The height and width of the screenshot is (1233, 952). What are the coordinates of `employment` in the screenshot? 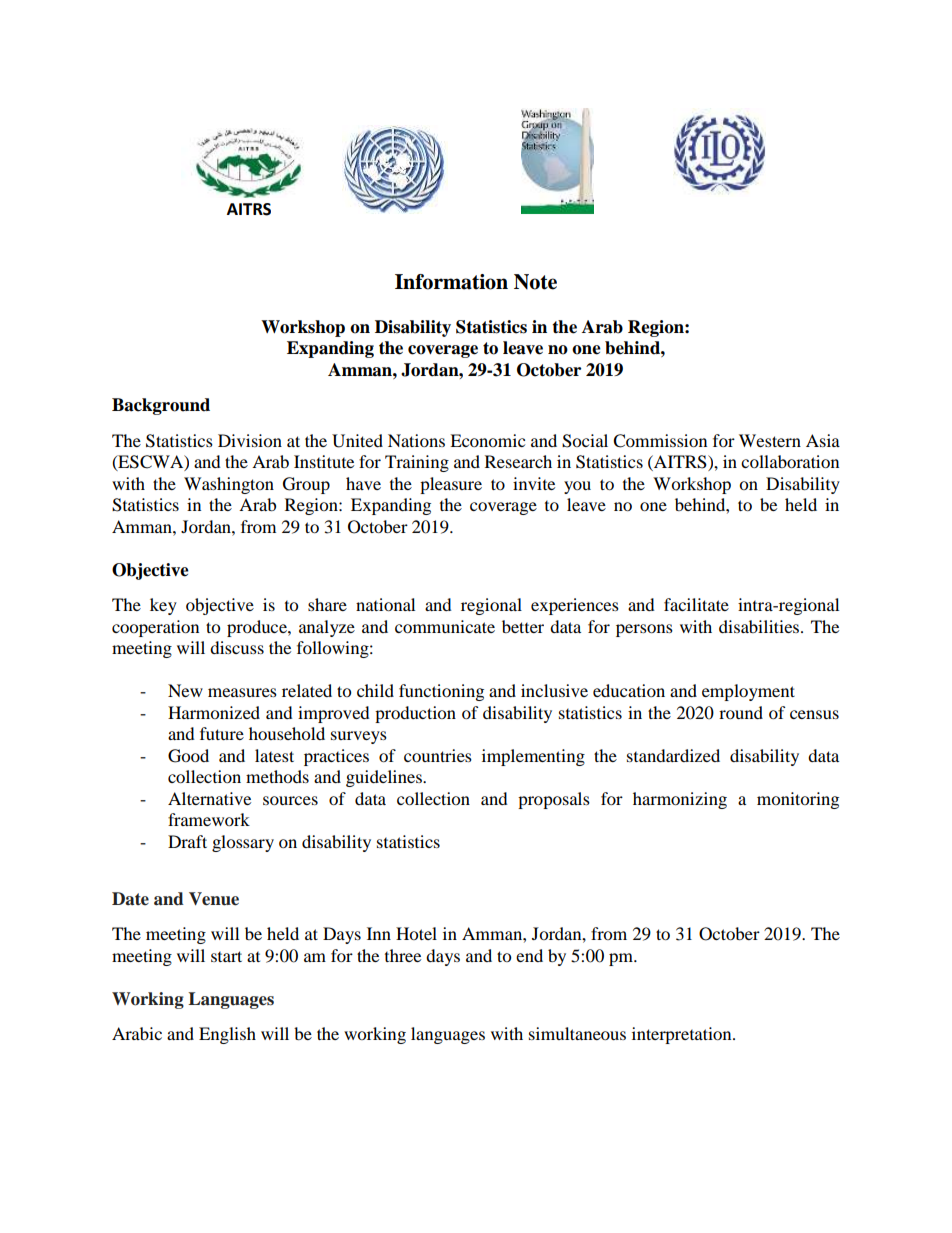 It's located at (748, 692).
